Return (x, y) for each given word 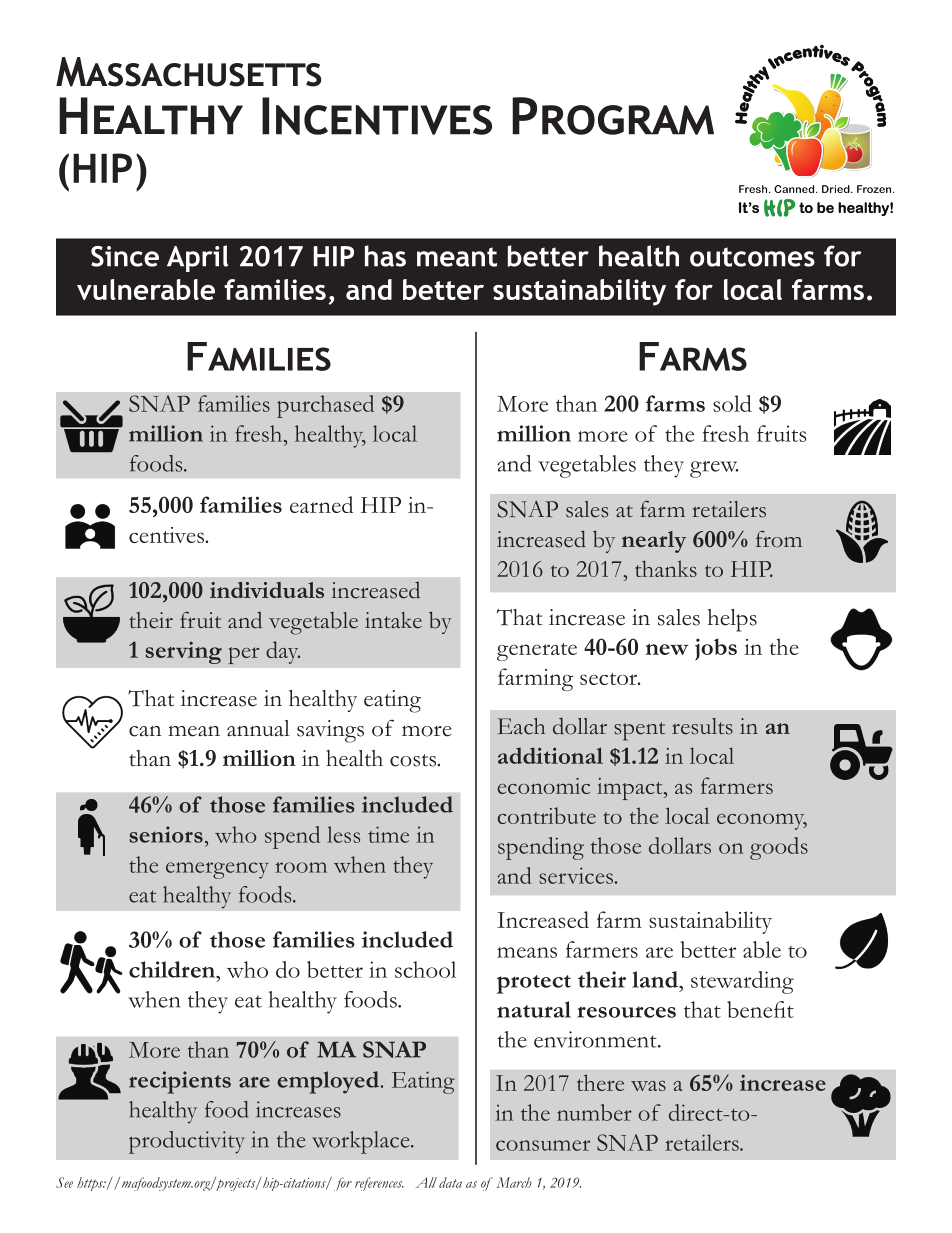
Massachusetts (188, 72)
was (648, 1086)
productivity (187, 1142)
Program (613, 116)
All (426, 1182)
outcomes (752, 257)
